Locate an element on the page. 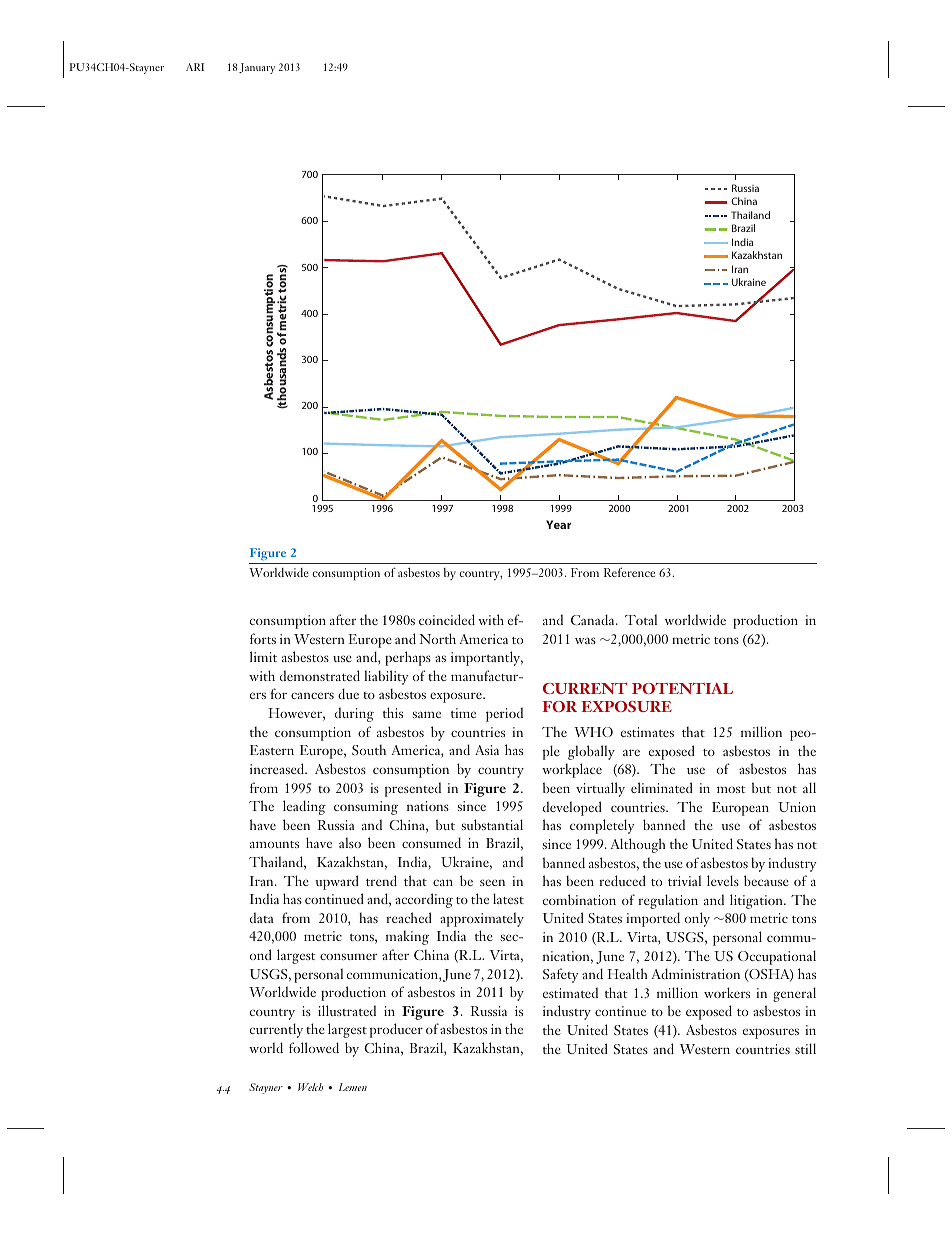 The height and width of the image is (1233, 952). limit is located at coordinates (263, 656).
